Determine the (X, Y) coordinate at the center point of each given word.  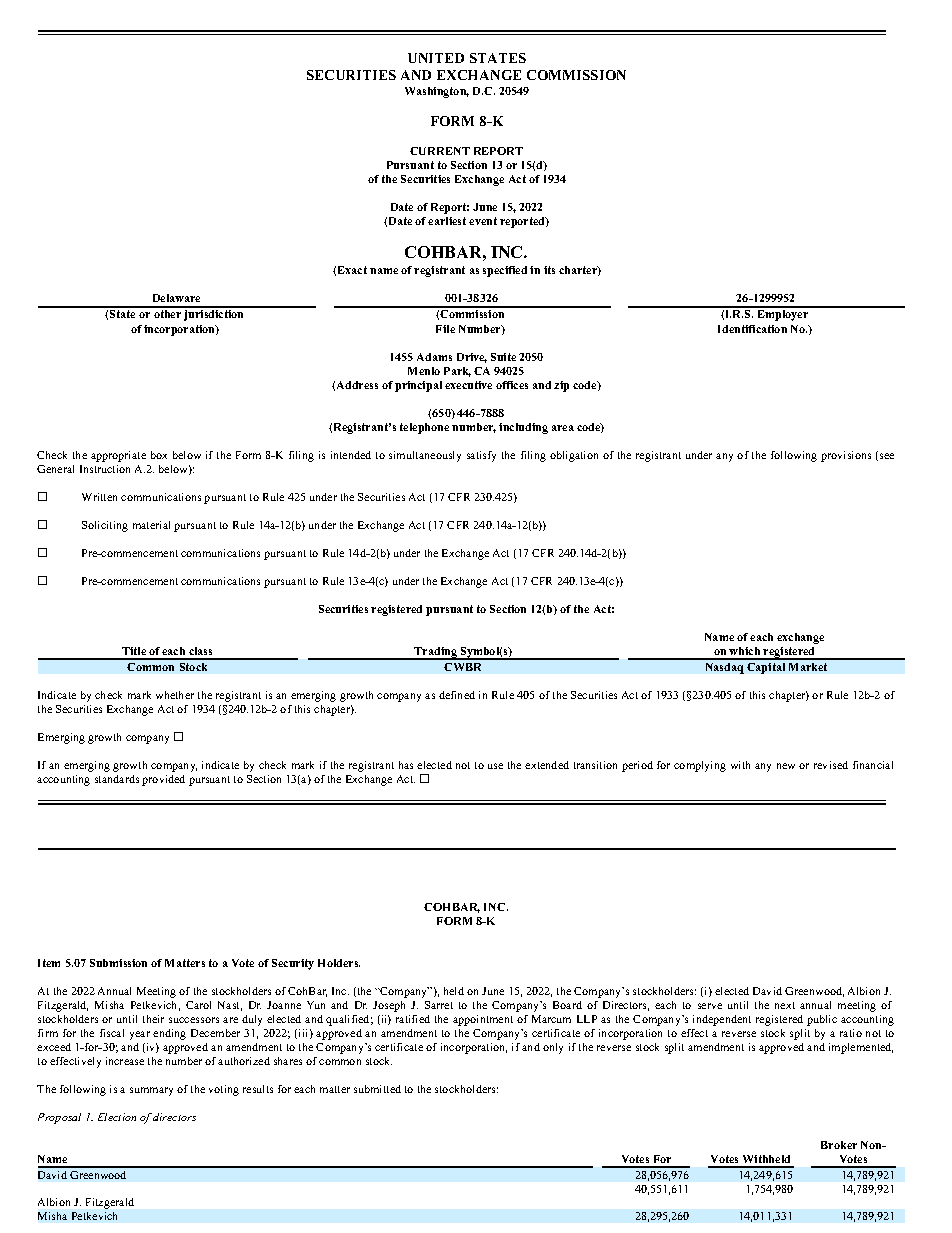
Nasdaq (725, 668)
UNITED (436, 58)
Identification (752, 329)
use (495, 766)
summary (151, 1091)
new (786, 766)
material (151, 525)
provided (163, 780)
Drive (472, 358)
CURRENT (440, 151)
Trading (436, 653)
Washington (437, 92)
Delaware (176, 298)
